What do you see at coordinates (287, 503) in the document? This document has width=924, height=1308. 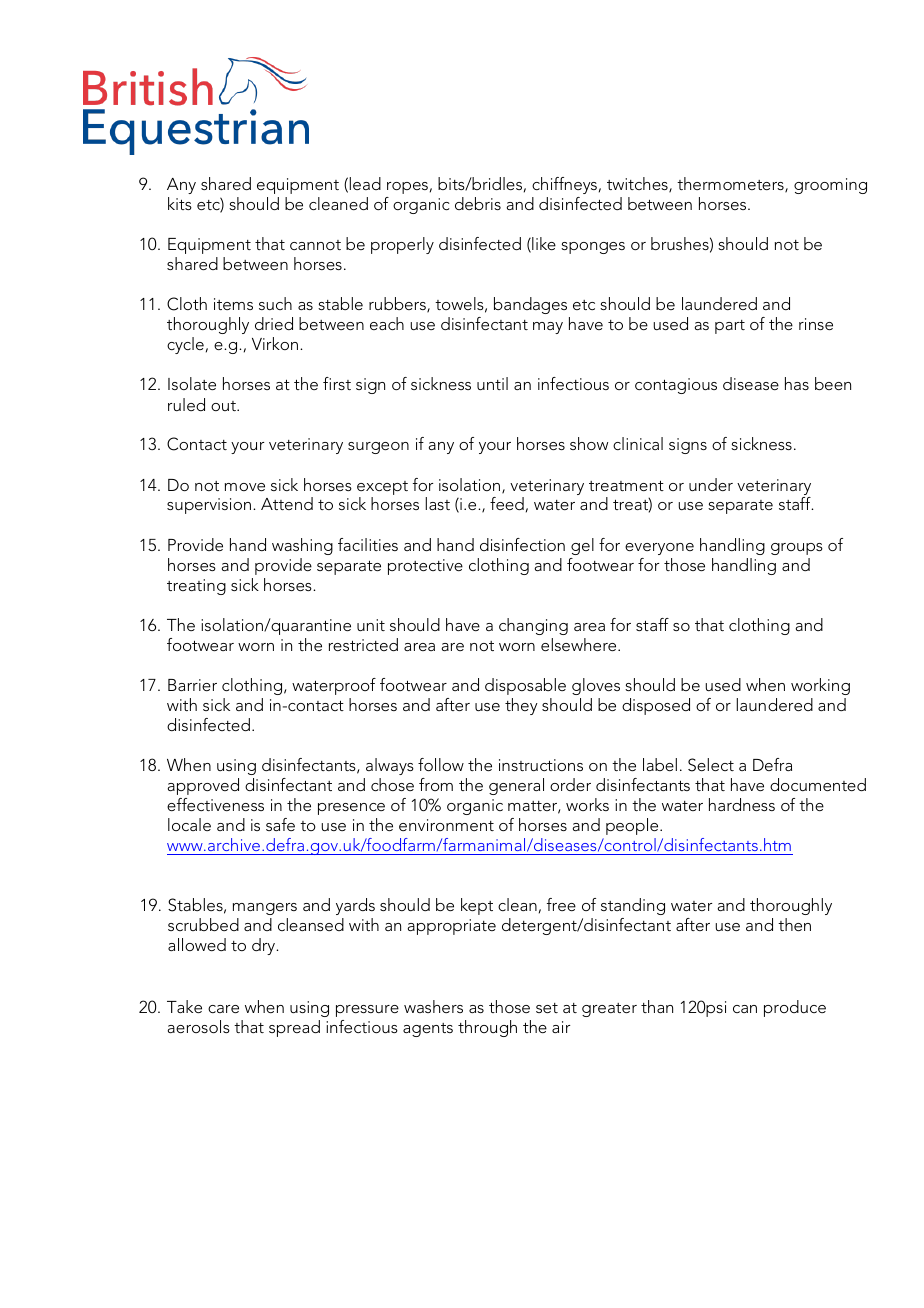 I see `Attend` at bounding box center [287, 503].
